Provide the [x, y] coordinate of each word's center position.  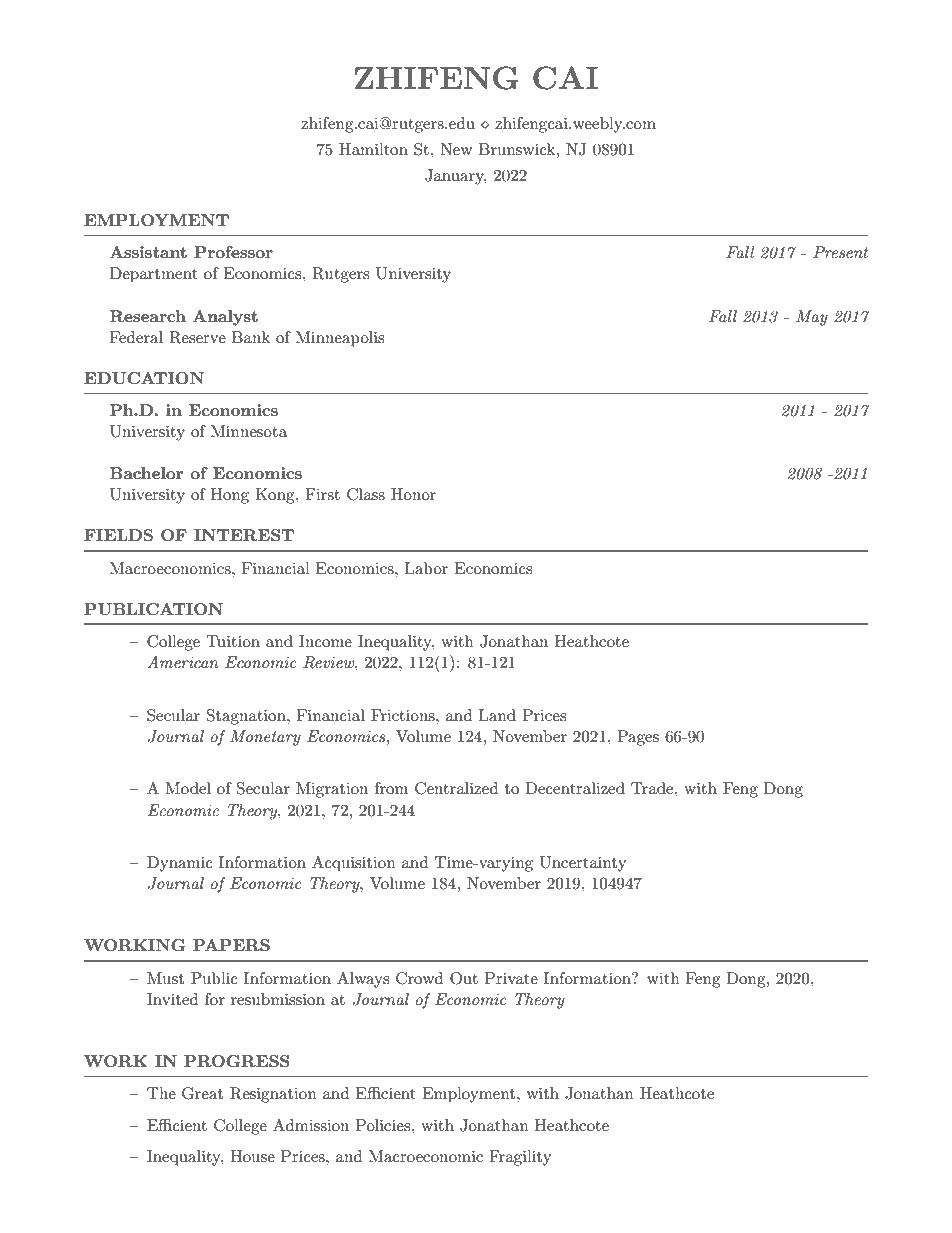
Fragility [520, 1158]
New [456, 149]
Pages [638, 738]
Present [840, 252]
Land [497, 715]
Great [202, 1093]
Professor [233, 252]
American [182, 662]
